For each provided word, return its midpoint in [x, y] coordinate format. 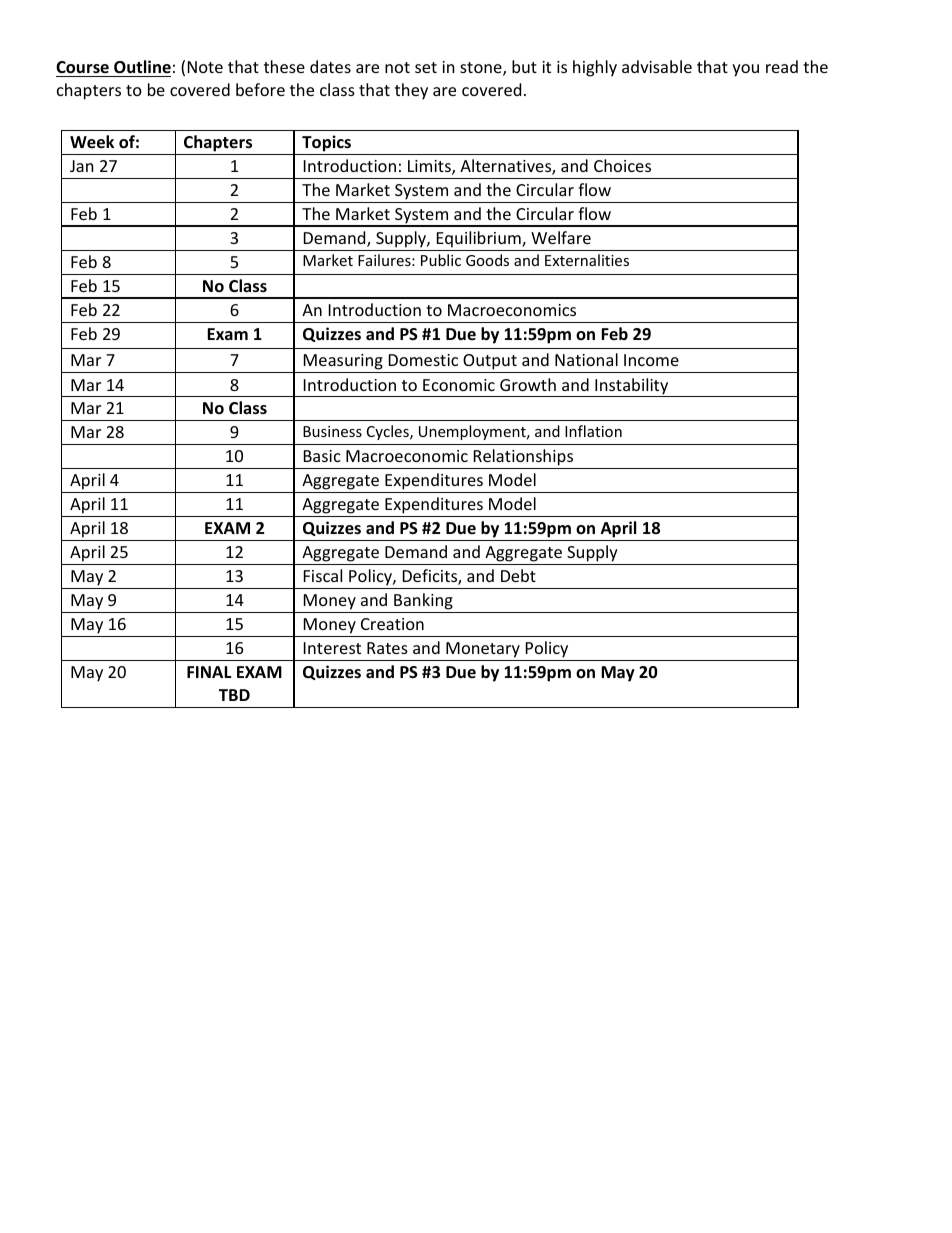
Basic [322, 456]
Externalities [587, 260]
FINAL [209, 672]
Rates [387, 648]
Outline [142, 67]
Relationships [524, 459]
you [745, 70]
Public [441, 260]
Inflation [593, 431]
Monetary [483, 650]
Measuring [343, 363]
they [411, 91]
